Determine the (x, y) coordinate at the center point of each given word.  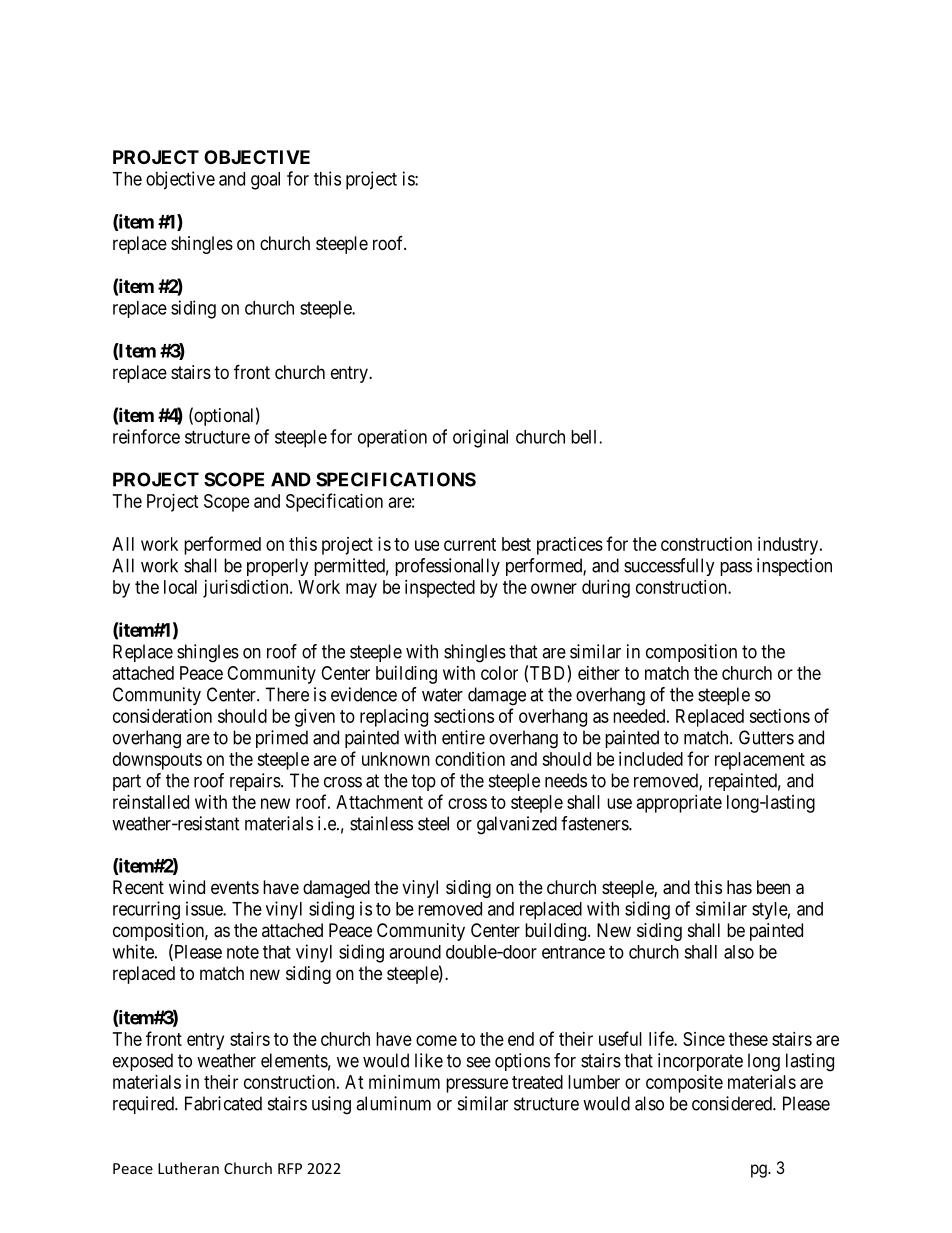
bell (585, 437)
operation (392, 438)
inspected (440, 589)
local (180, 587)
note (243, 952)
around (415, 952)
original (480, 438)
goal (265, 181)
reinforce (146, 436)
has (739, 887)
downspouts (157, 761)
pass (736, 569)
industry (789, 546)
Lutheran (188, 1168)
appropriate (679, 804)
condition (470, 759)
